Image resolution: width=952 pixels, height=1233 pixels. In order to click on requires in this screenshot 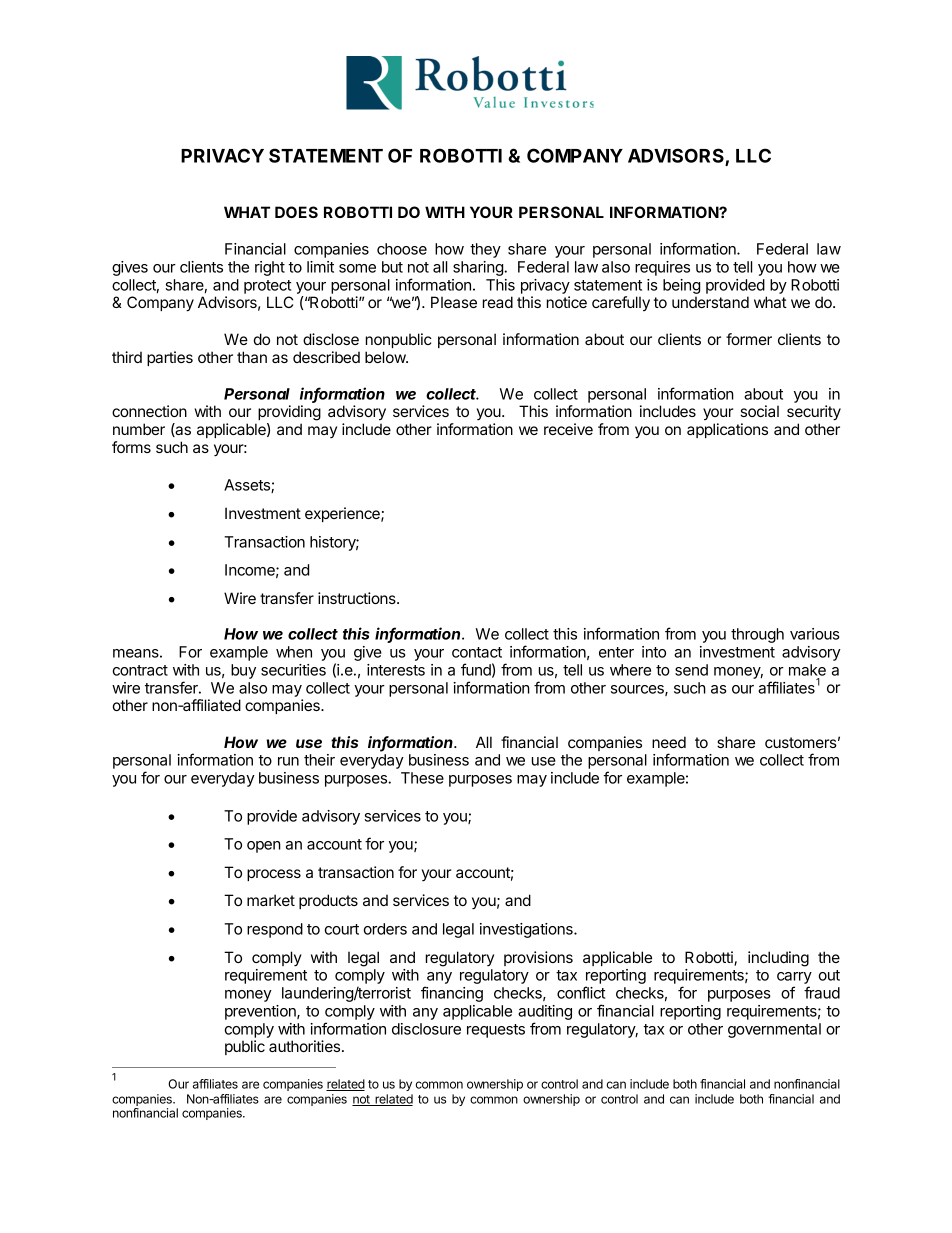, I will do `click(662, 268)`.
